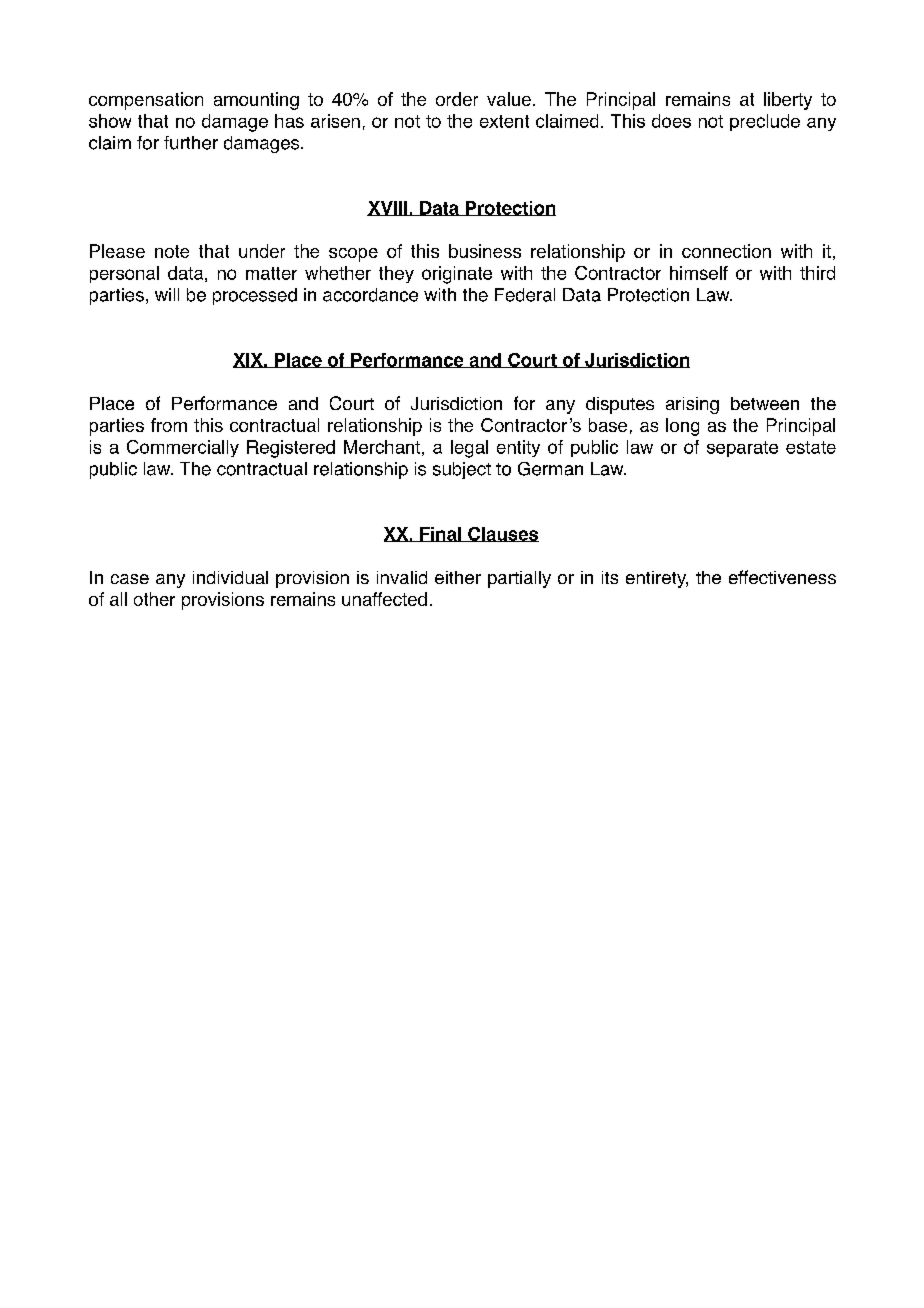 This screenshot has height=1308, width=924. What do you see at coordinates (458, 577) in the screenshot?
I see `either` at bounding box center [458, 577].
